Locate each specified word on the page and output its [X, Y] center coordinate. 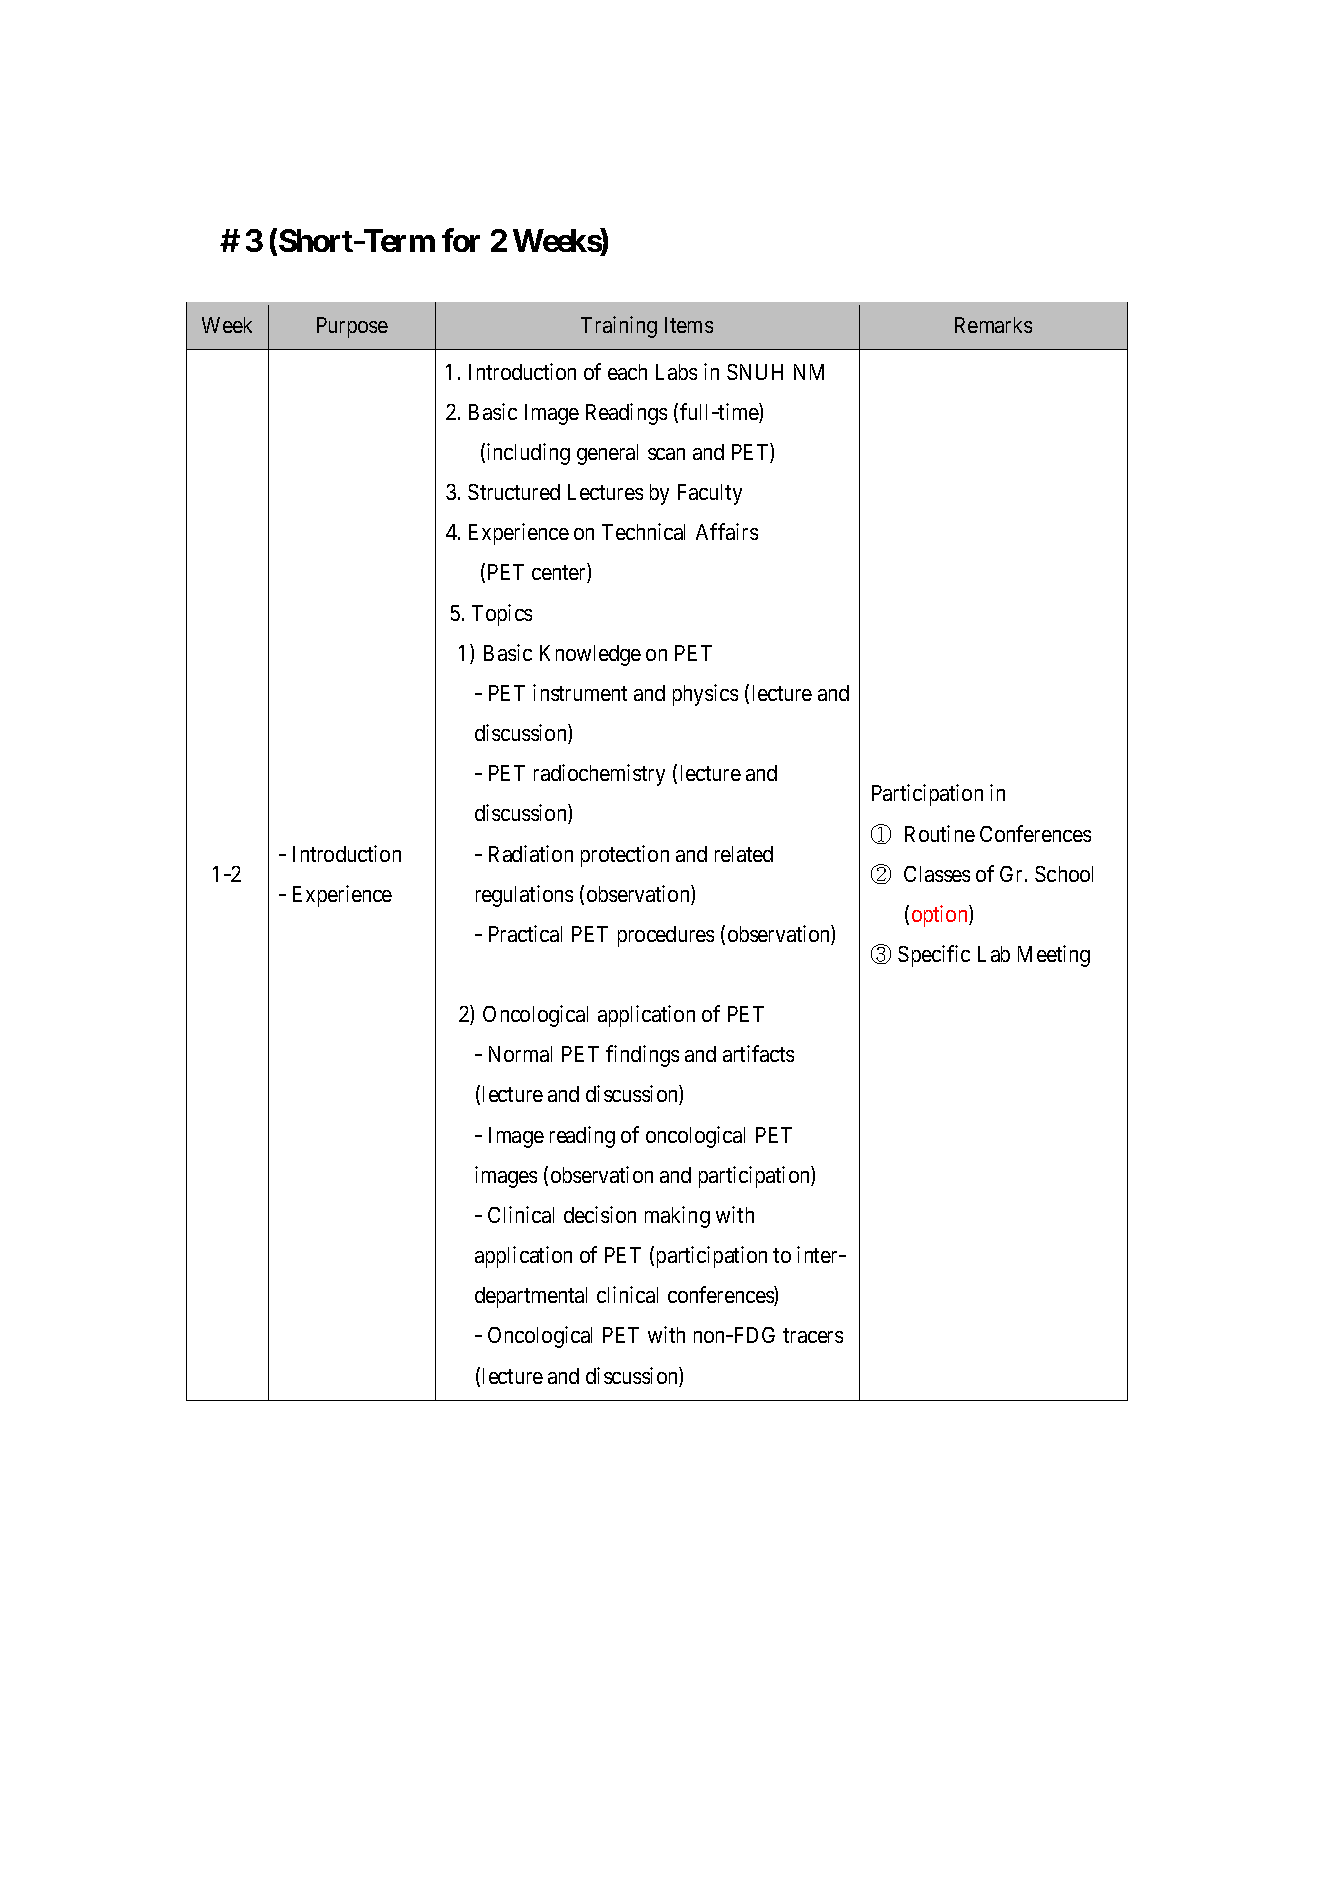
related [744, 854]
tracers [813, 1336]
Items [689, 325]
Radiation [531, 853]
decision [600, 1214]
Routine [940, 833]
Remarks [993, 325]
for [461, 240]
